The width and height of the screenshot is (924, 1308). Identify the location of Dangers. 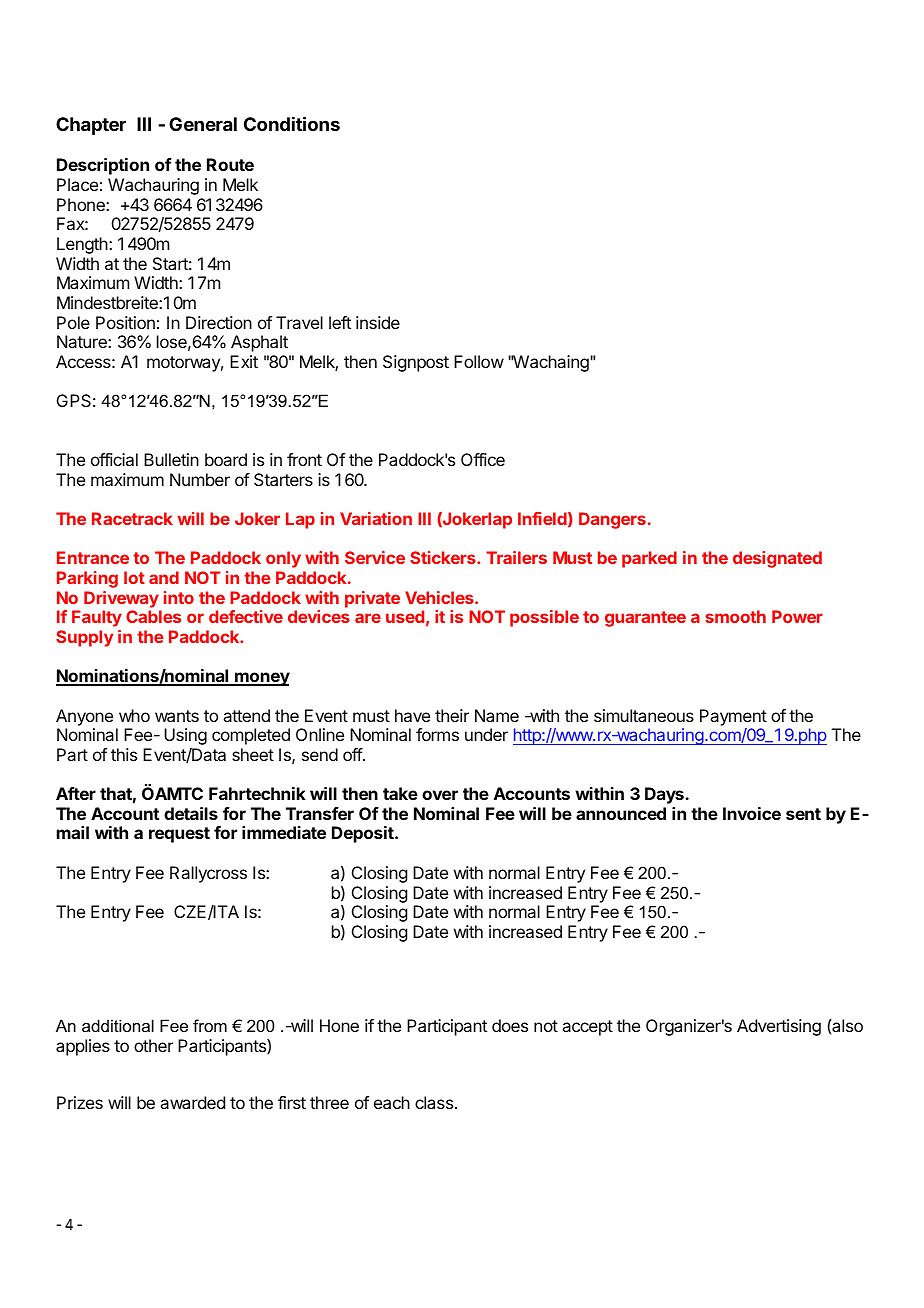
(612, 520).
